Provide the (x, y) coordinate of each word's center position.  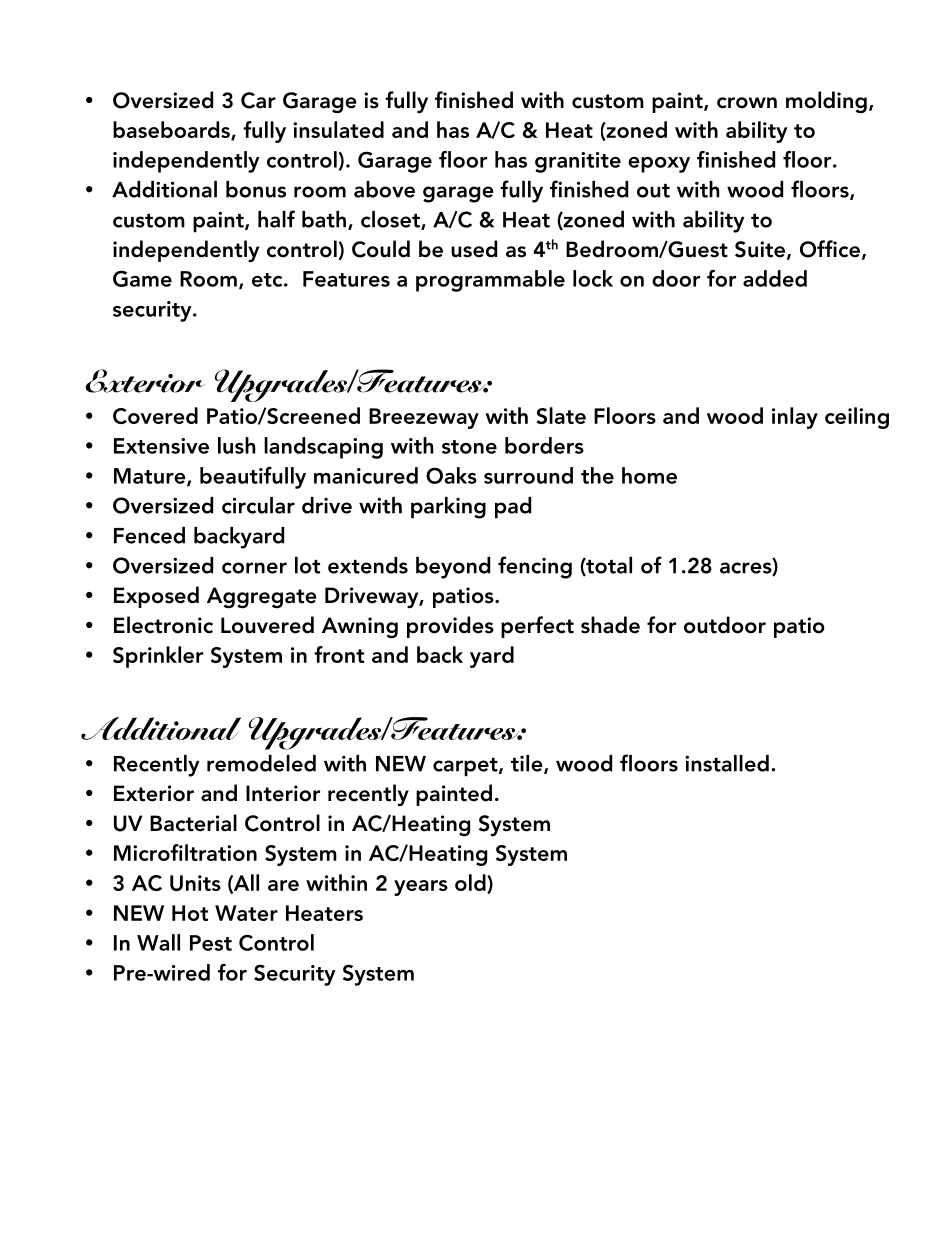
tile (528, 764)
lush (237, 445)
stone (469, 447)
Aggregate (262, 597)
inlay (795, 418)
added (775, 278)
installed (727, 763)
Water (246, 913)
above (384, 189)
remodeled (261, 763)
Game (142, 278)
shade (610, 625)
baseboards (172, 131)
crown (747, 103)
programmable (490, 281)
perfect (537, 627)
